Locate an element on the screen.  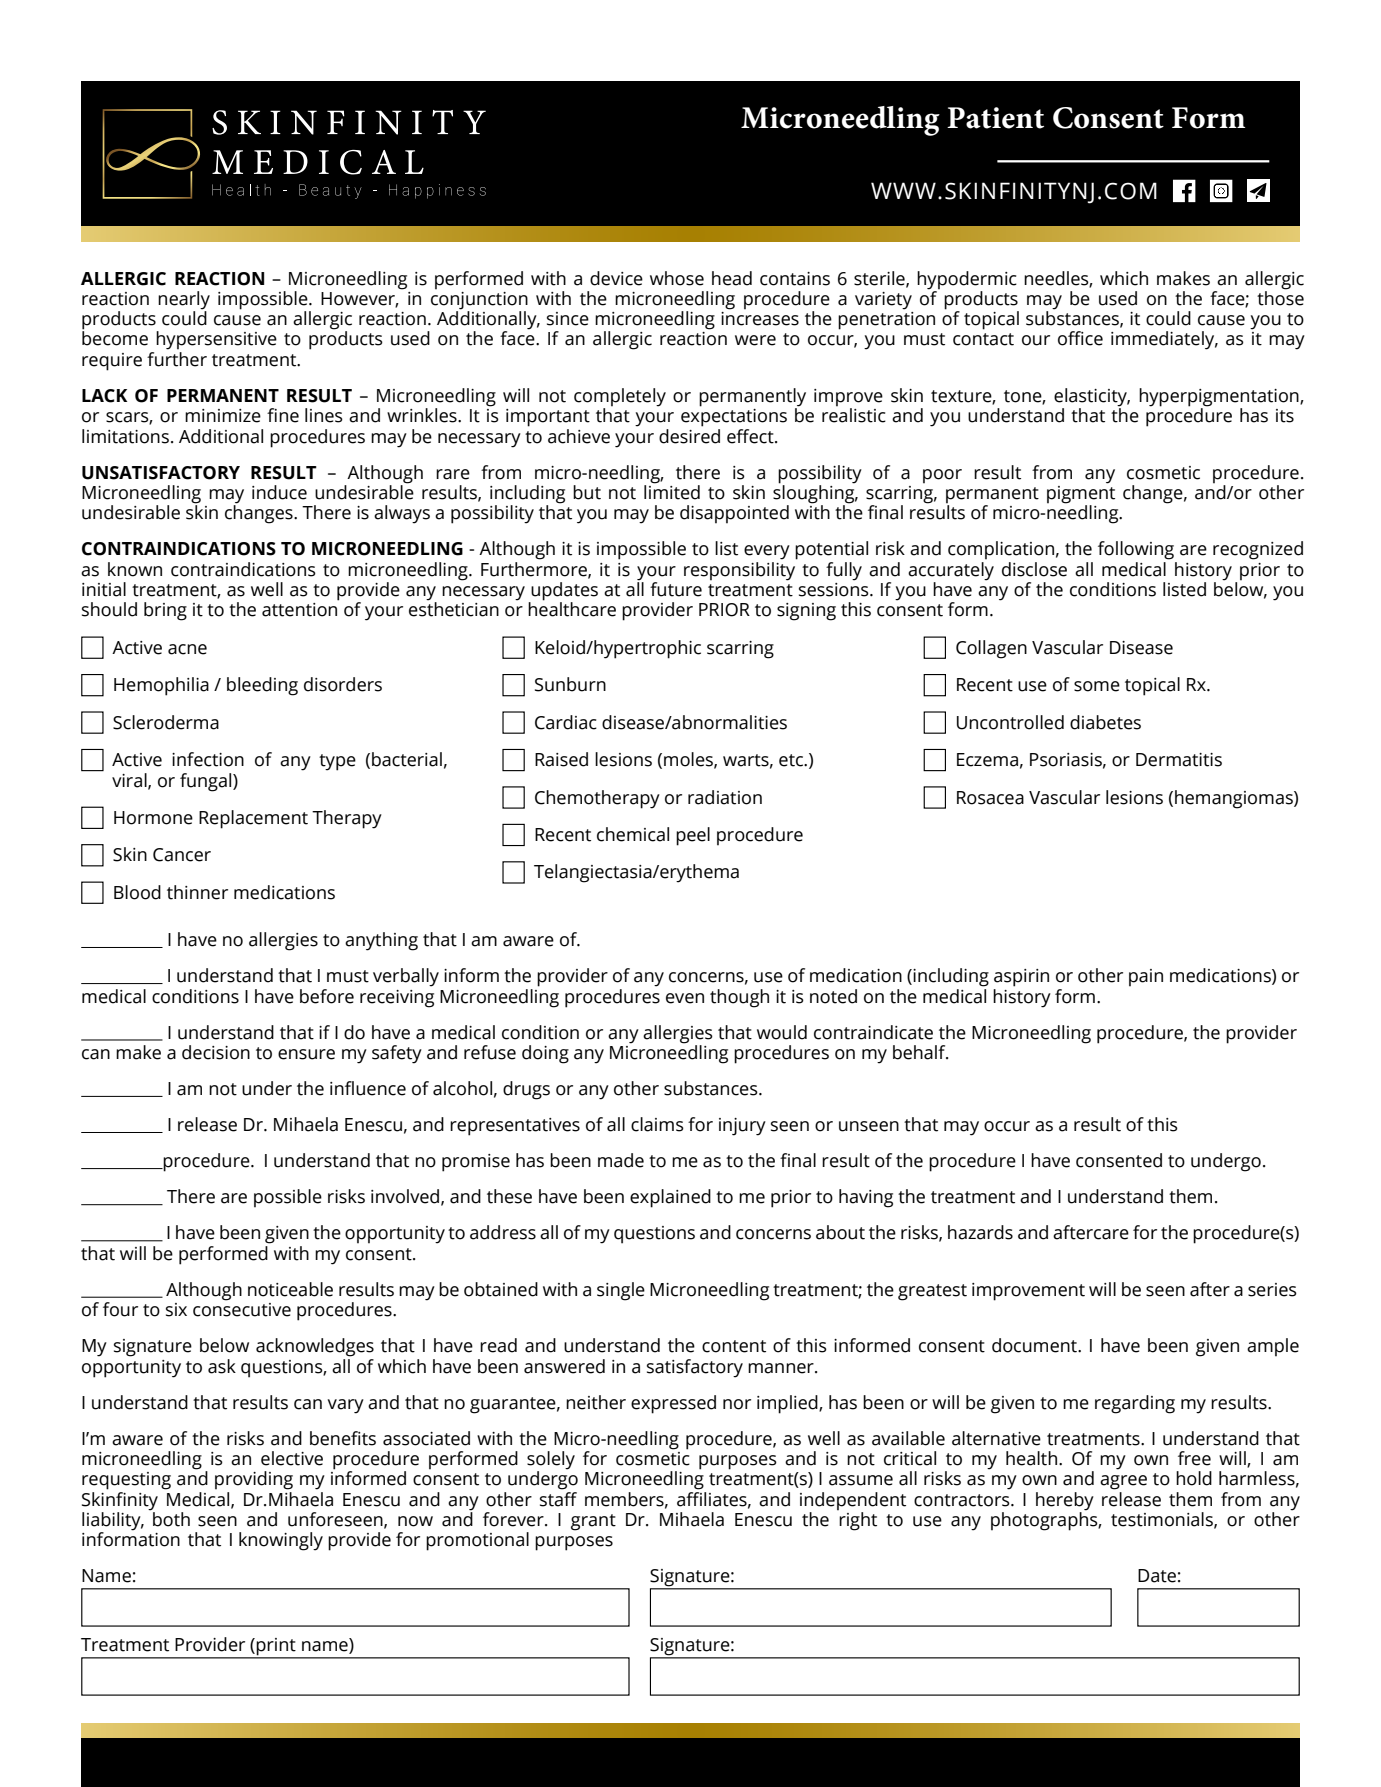
whose is located at coordinates (677, 278).
